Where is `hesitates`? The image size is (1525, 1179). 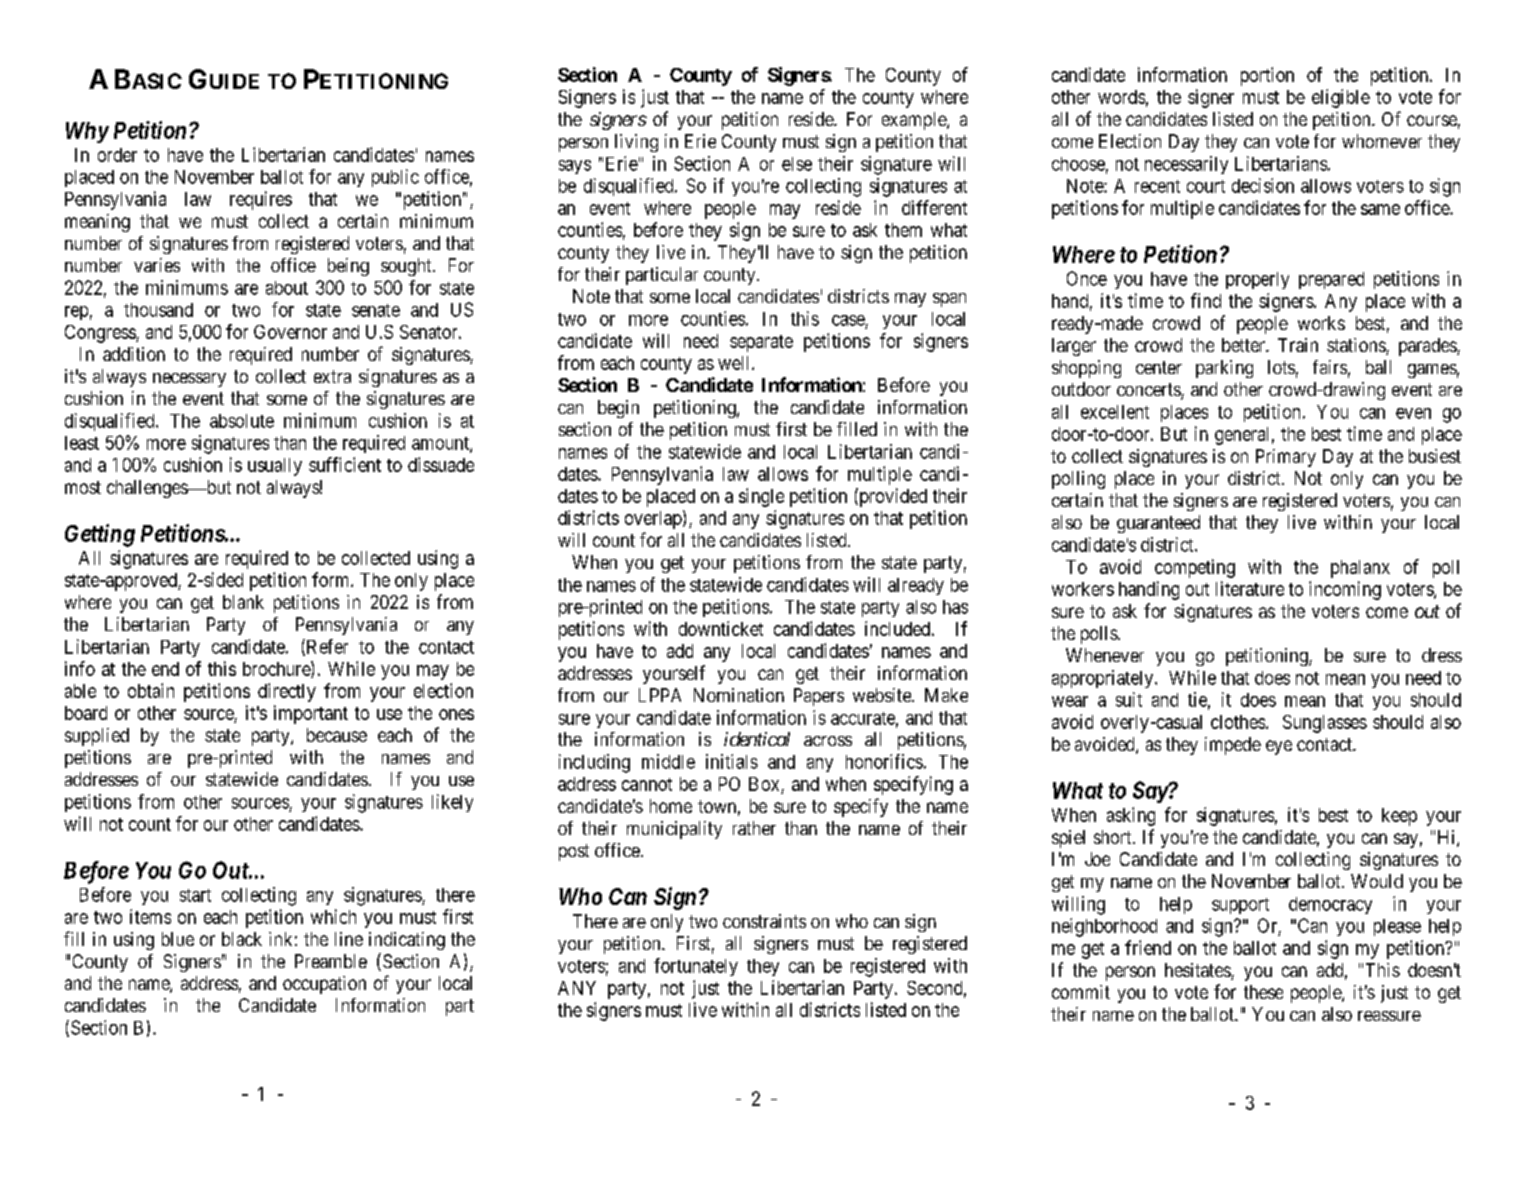
hesitates is located at coordinates (1198, 971).
